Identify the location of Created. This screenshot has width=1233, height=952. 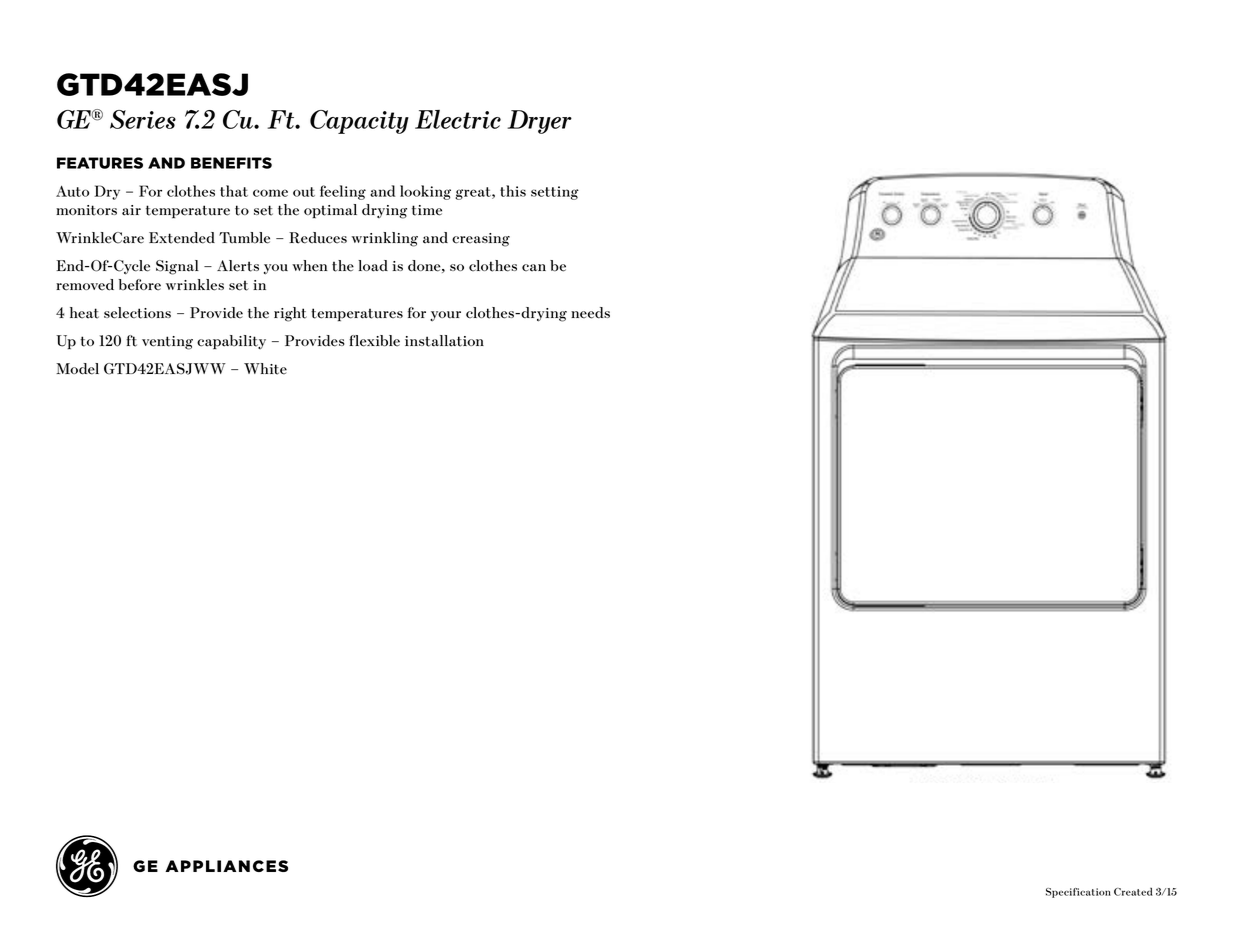
(1133, 892).
